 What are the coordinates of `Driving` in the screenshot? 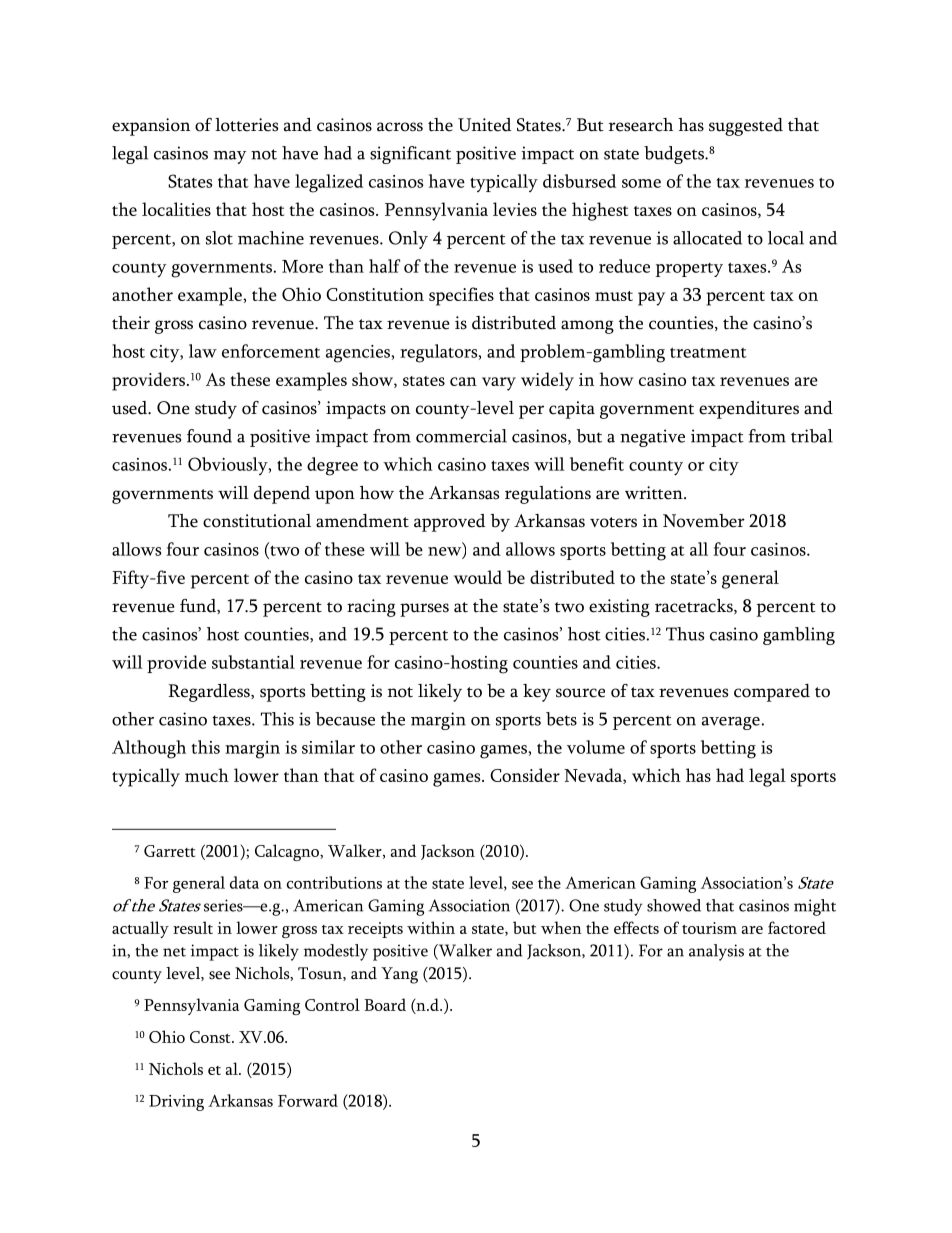 It's located at (176, 1103).
